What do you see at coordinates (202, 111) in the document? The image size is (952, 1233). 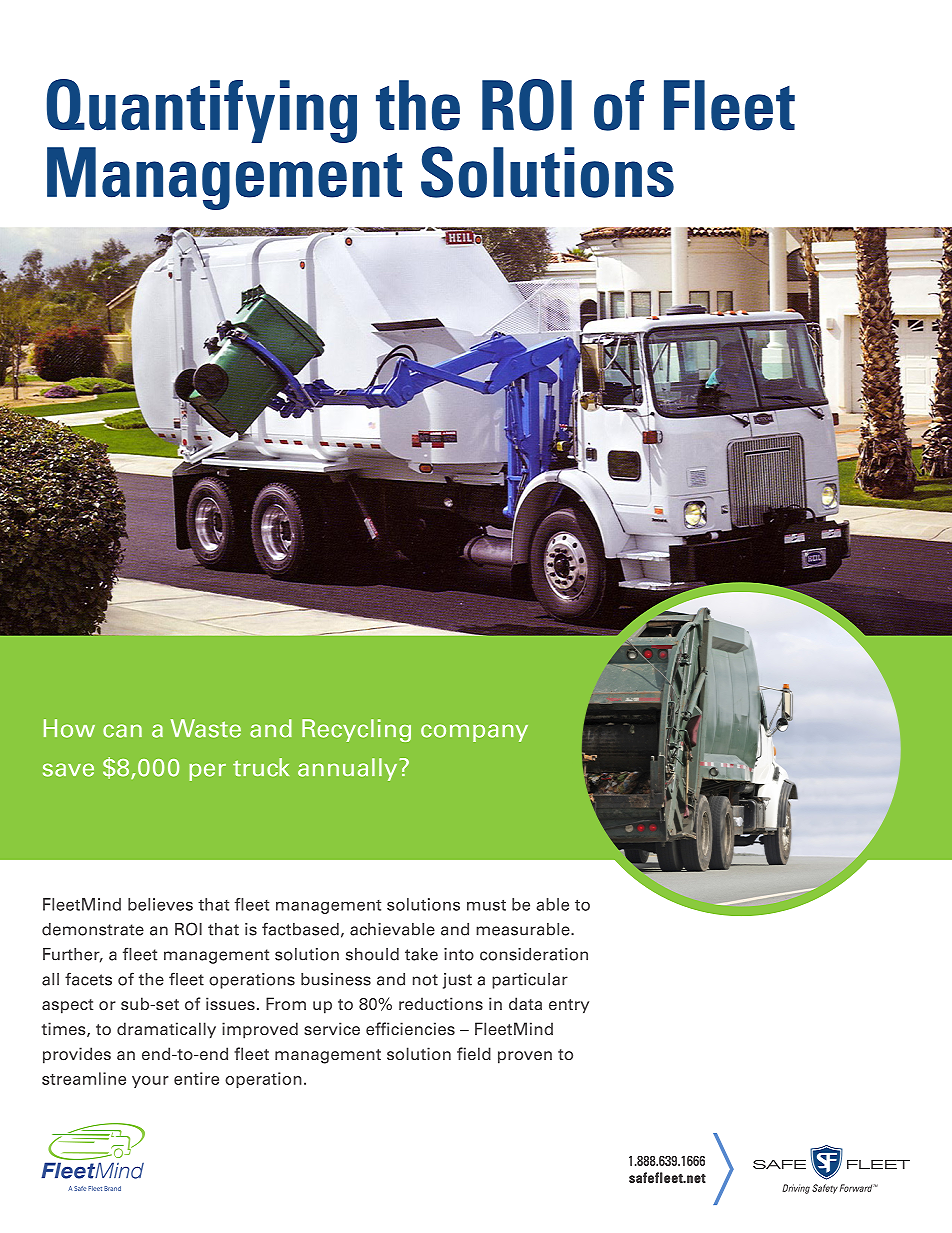 I see `Quantifying` at bounding box center [202, 111].
